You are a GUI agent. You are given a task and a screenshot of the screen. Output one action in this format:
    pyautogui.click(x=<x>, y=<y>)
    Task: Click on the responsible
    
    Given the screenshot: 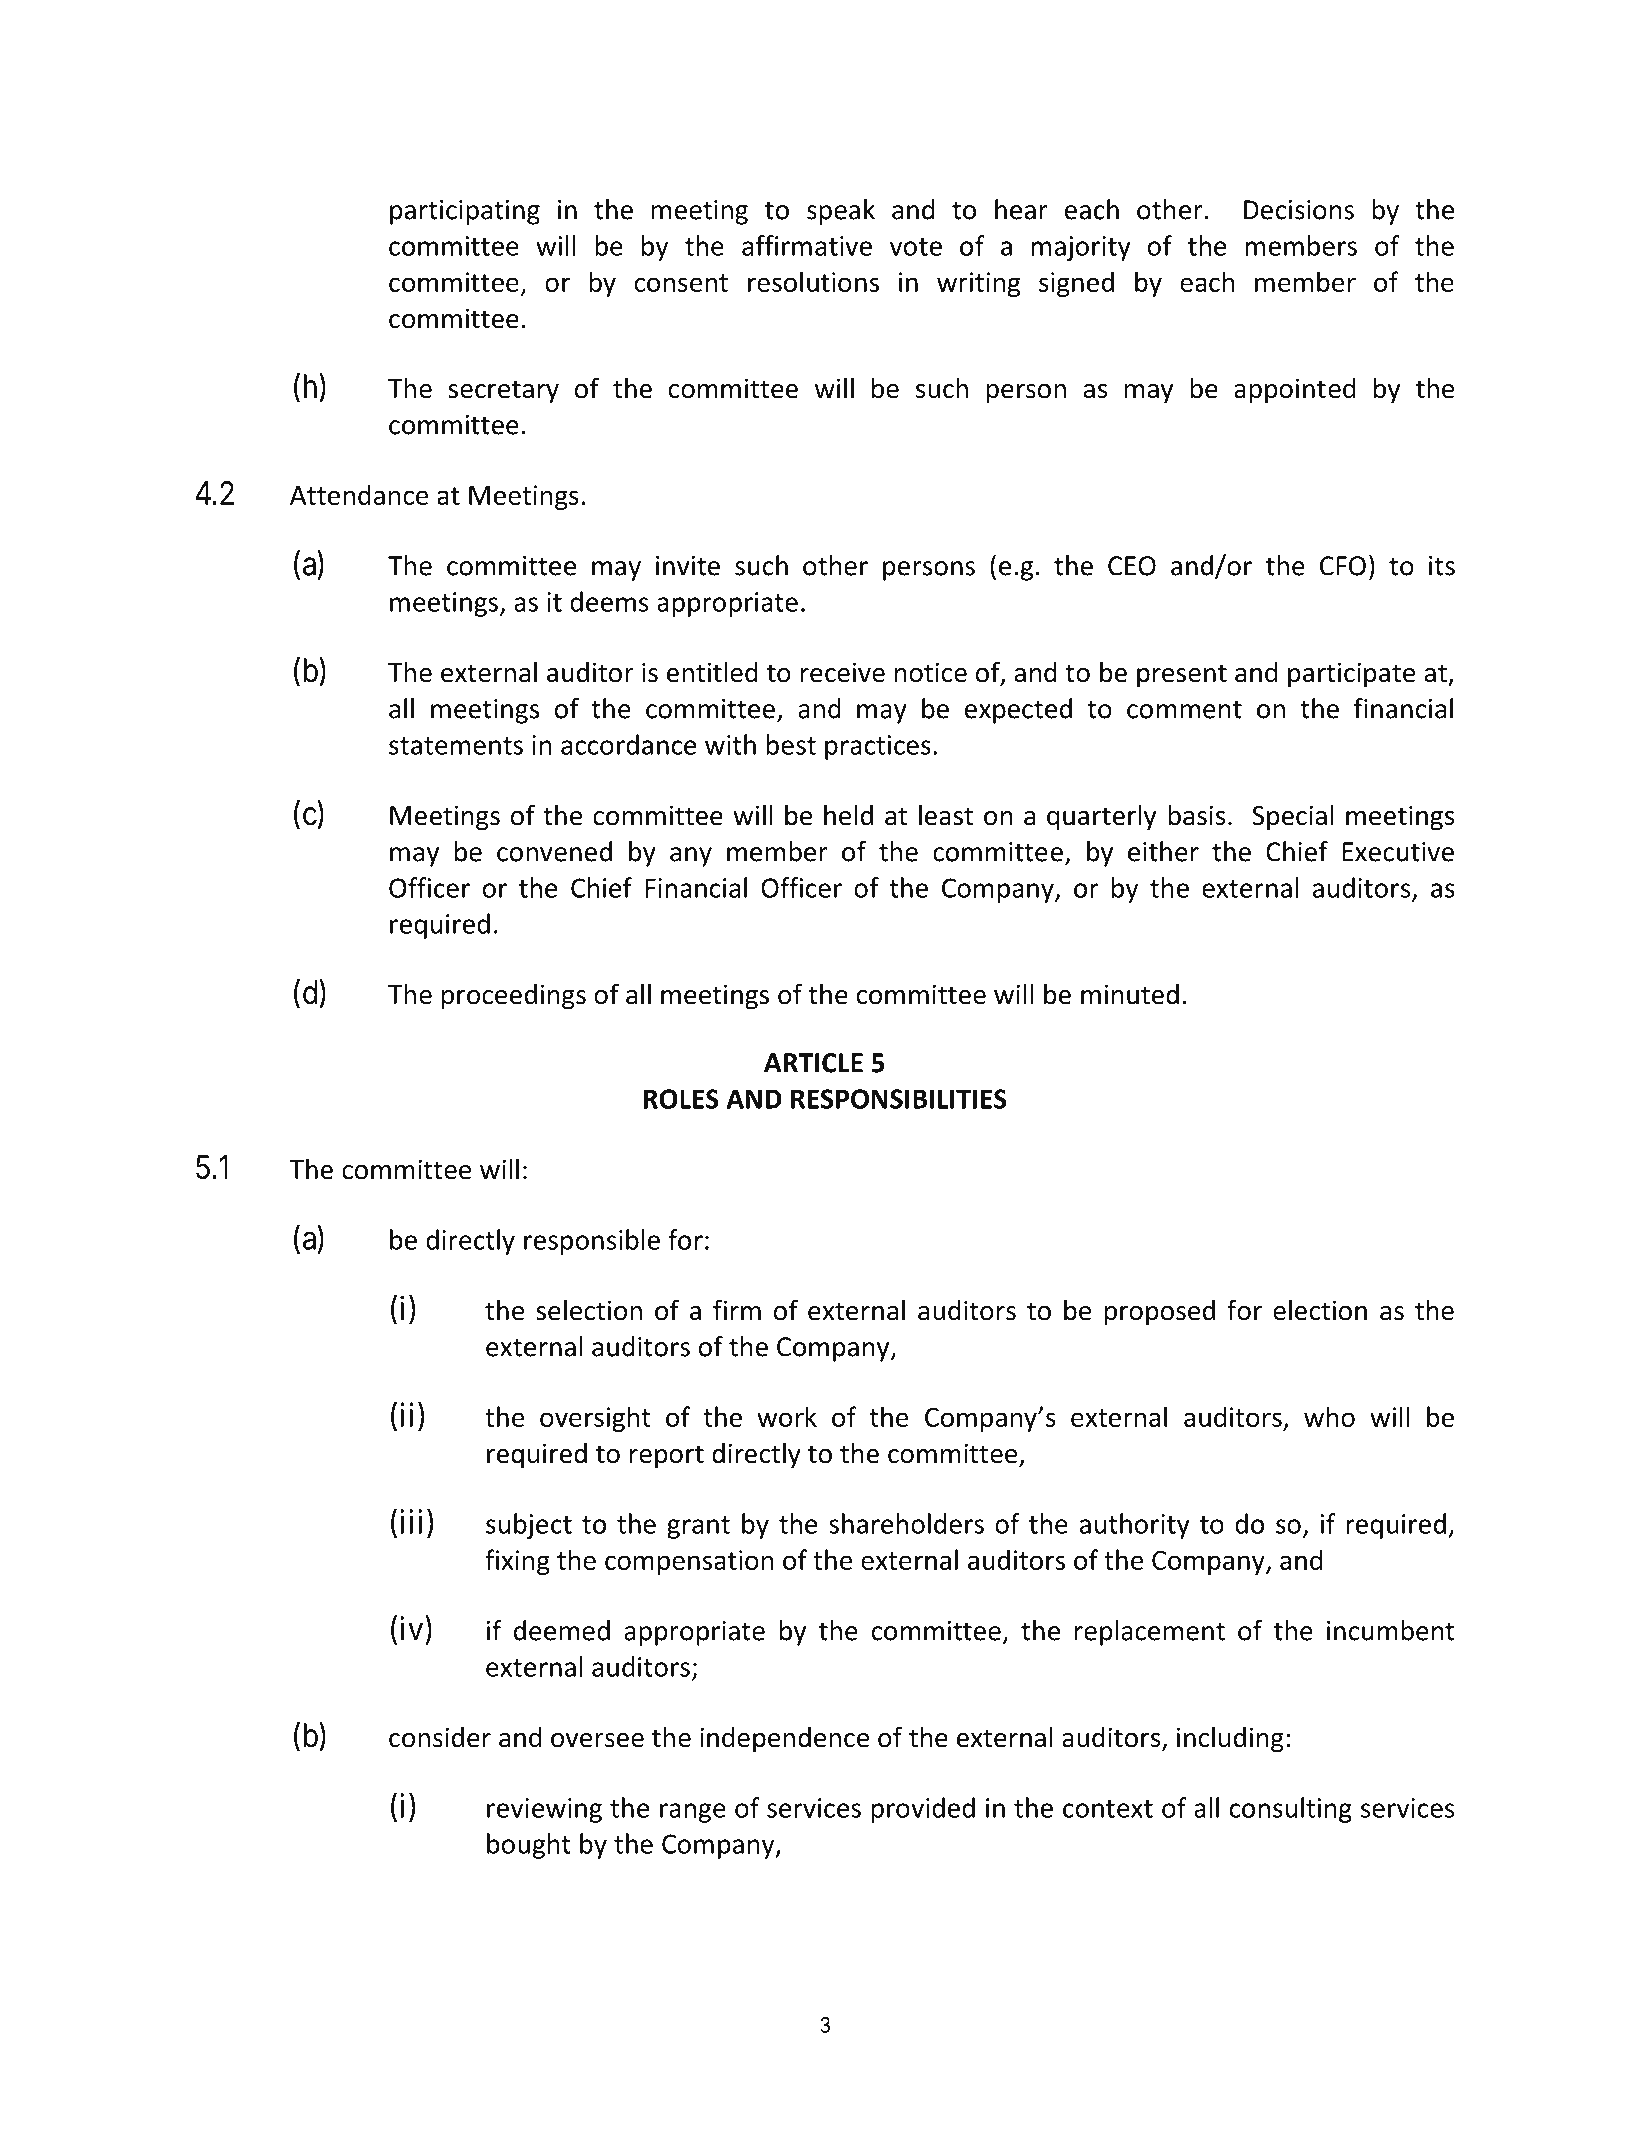 What is the action you would take?
    pyautogui.click(x=592, y=1242)
